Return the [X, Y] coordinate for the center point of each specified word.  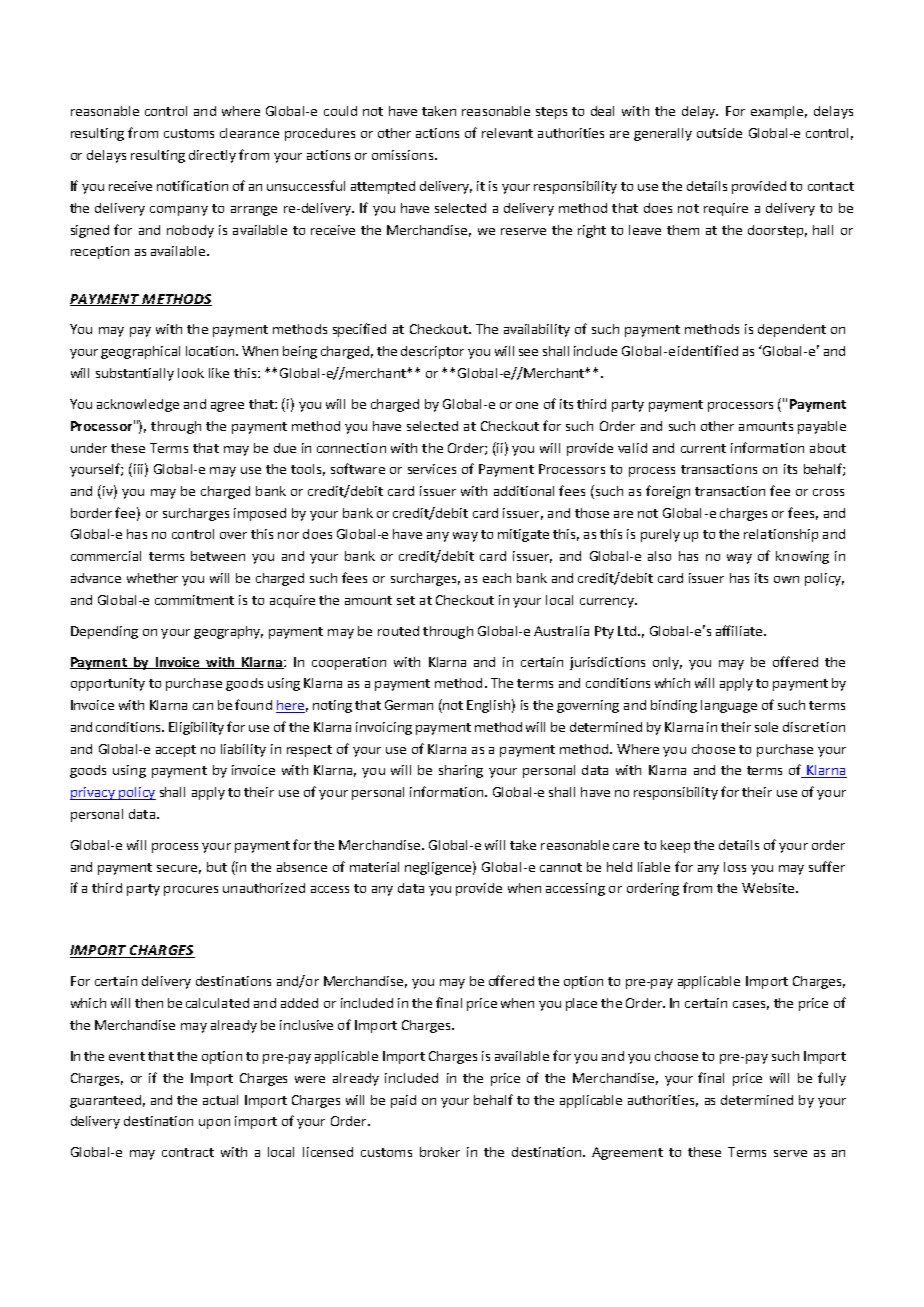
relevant [507, 133]
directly [212, 156]
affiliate [740, 630]
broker [440, 1152]
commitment [194, 600]
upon [214, 1124]
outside [719, 133]
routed [398, 631]
